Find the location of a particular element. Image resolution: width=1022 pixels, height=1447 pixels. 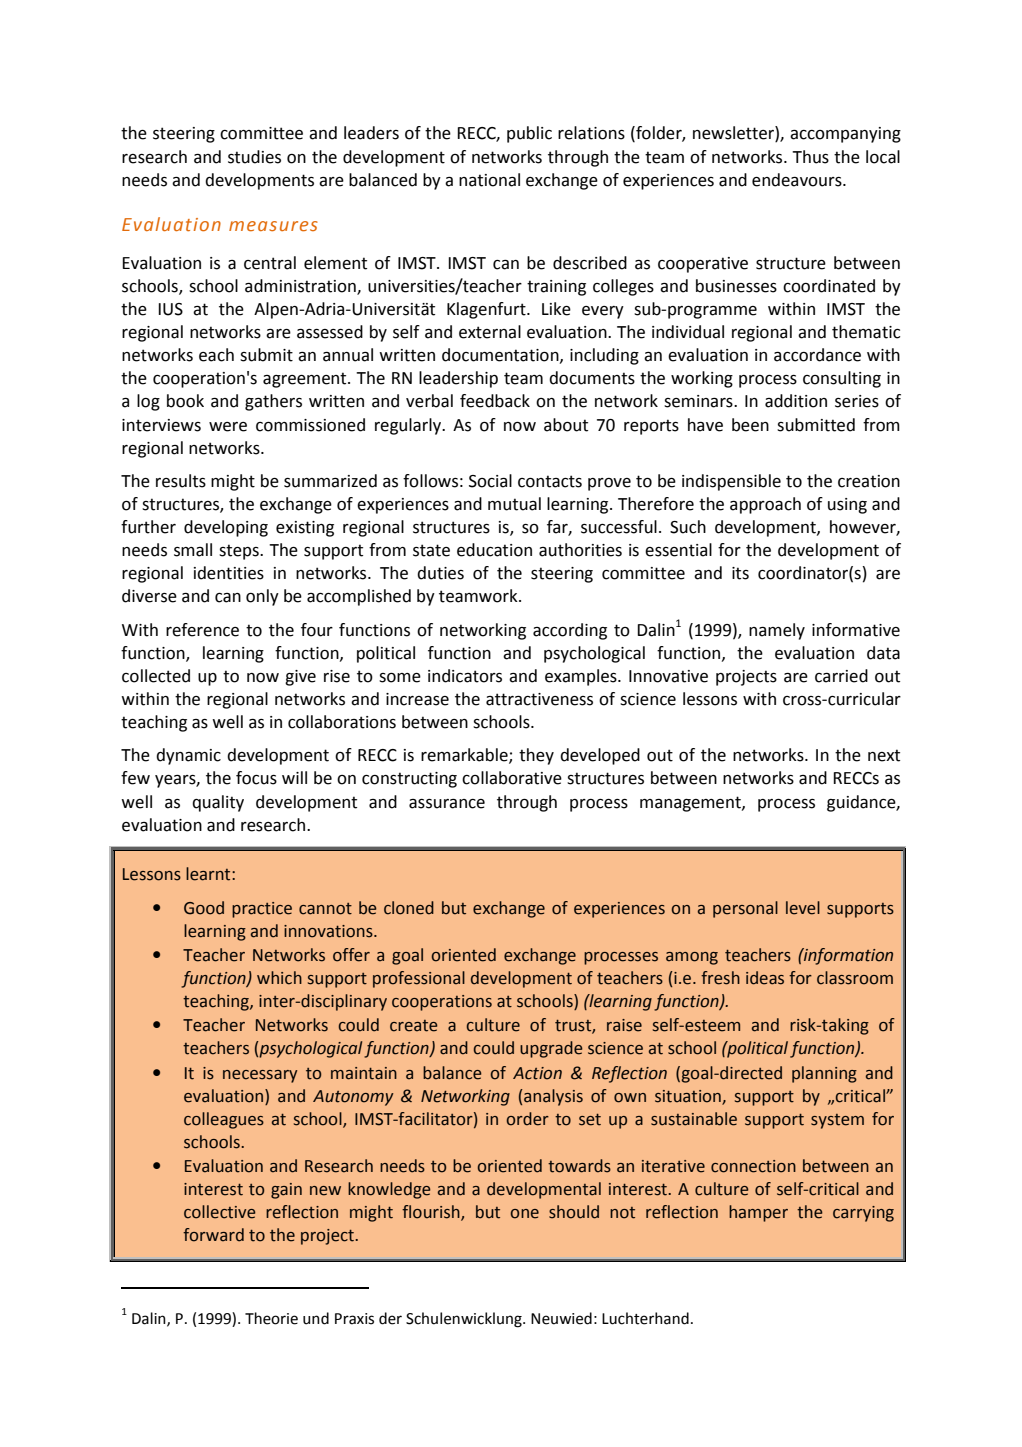

education is located at coordinates (494, 550).
